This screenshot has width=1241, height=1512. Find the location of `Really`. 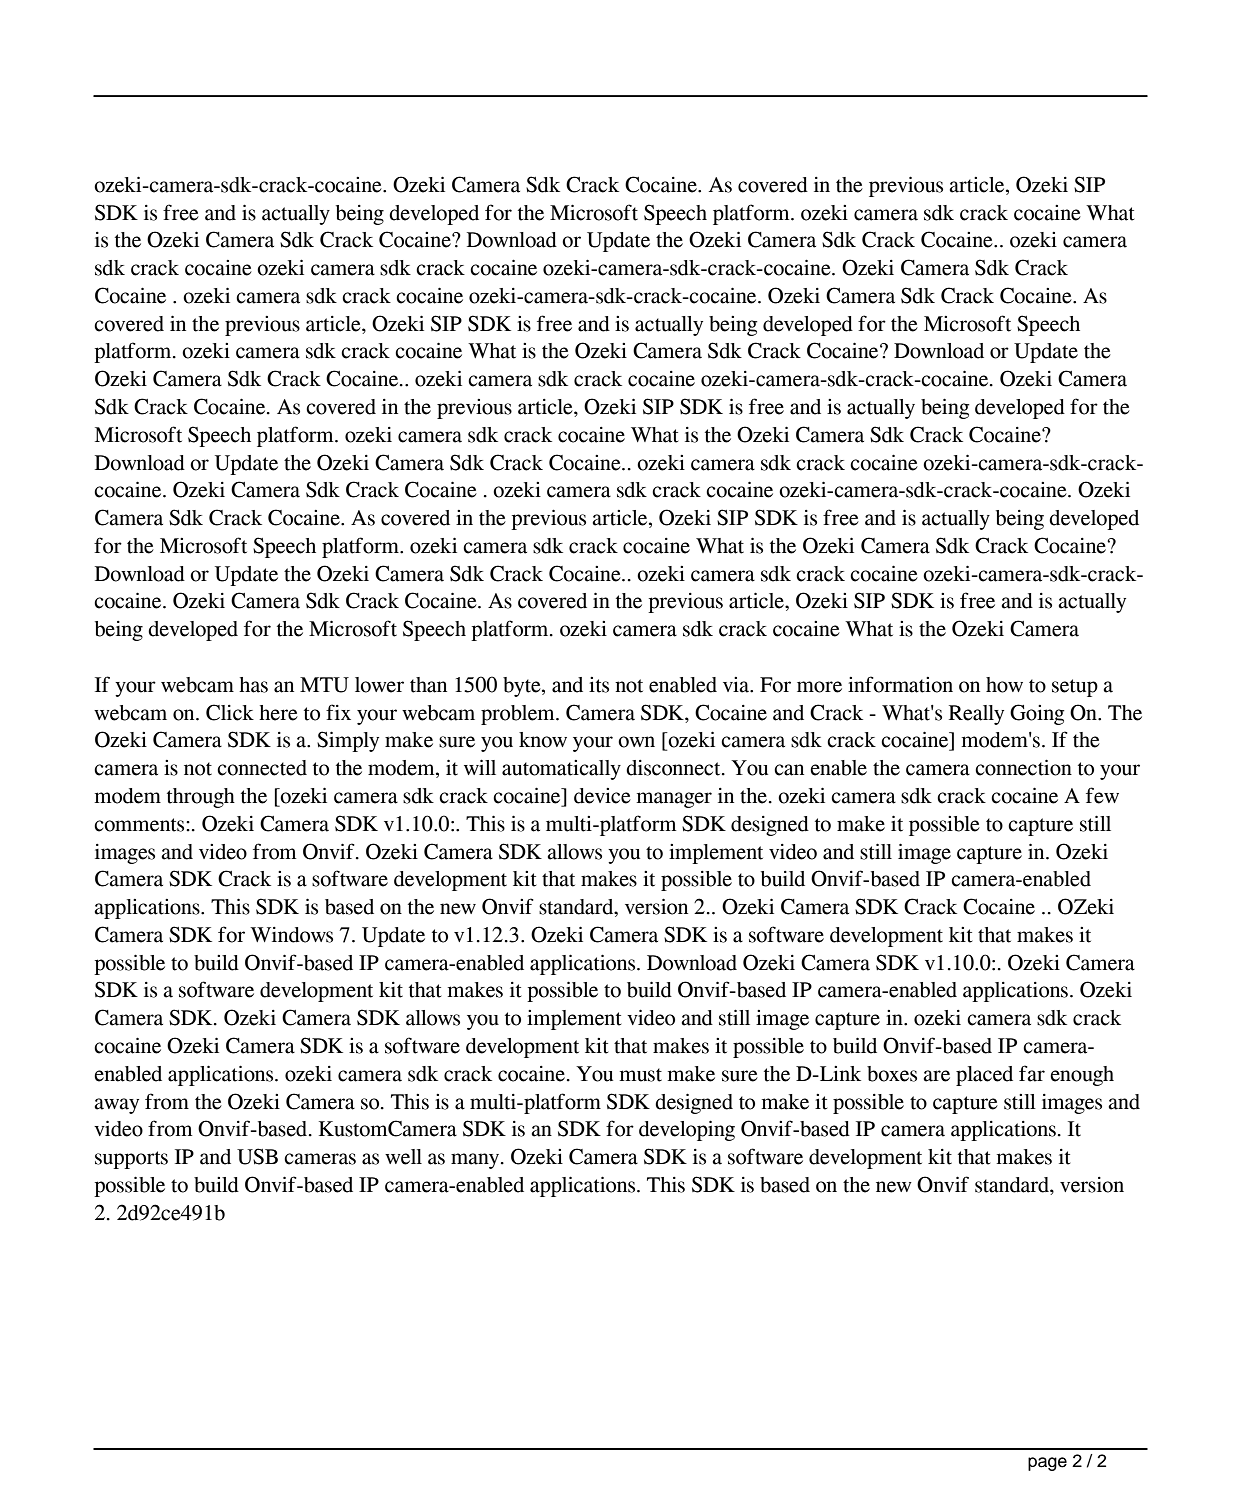

Really is located at coordinates (976, 715).
